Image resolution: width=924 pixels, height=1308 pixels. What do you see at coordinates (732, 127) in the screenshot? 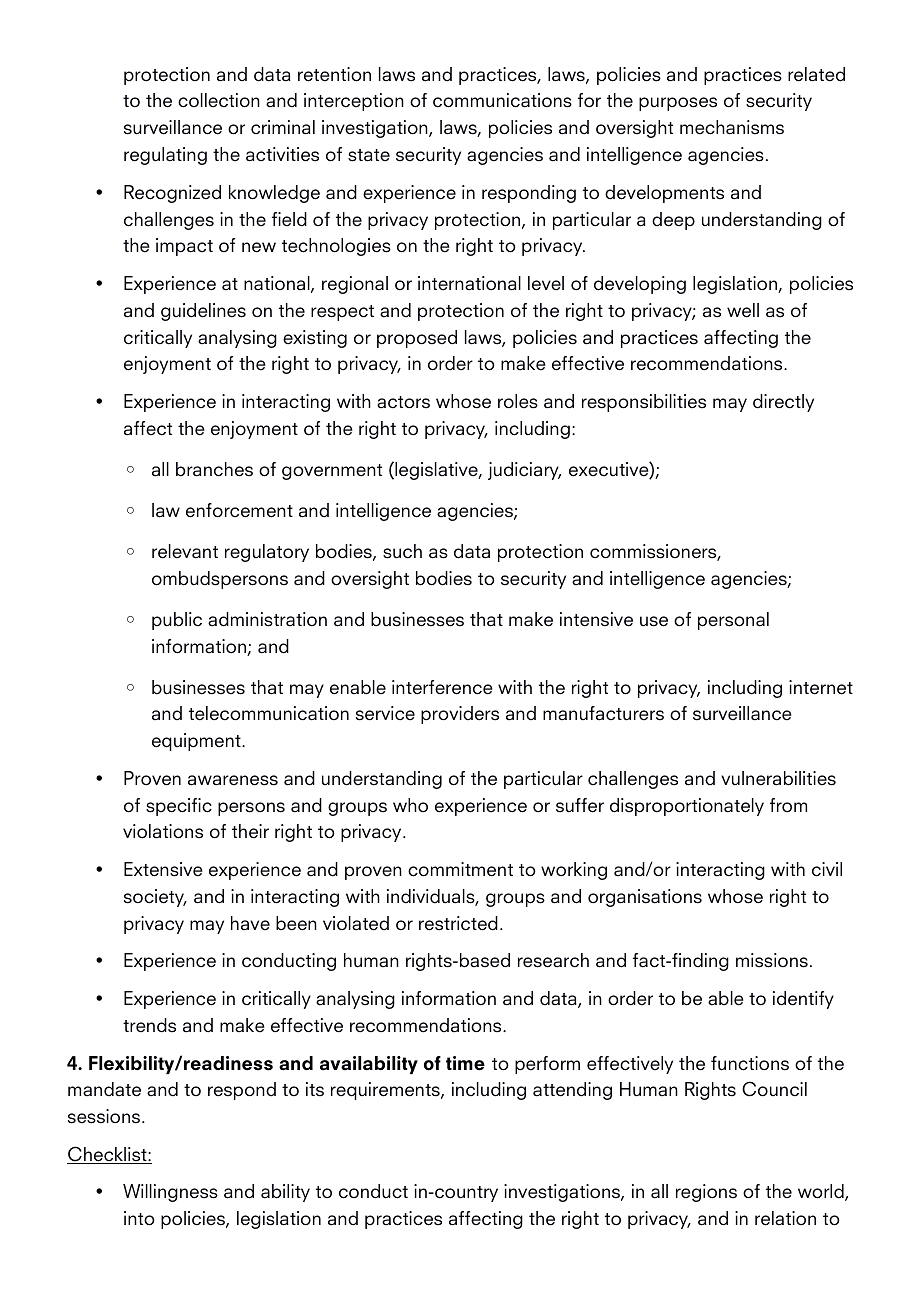
I see `mechanisms` at bounding box center [732, 127].
